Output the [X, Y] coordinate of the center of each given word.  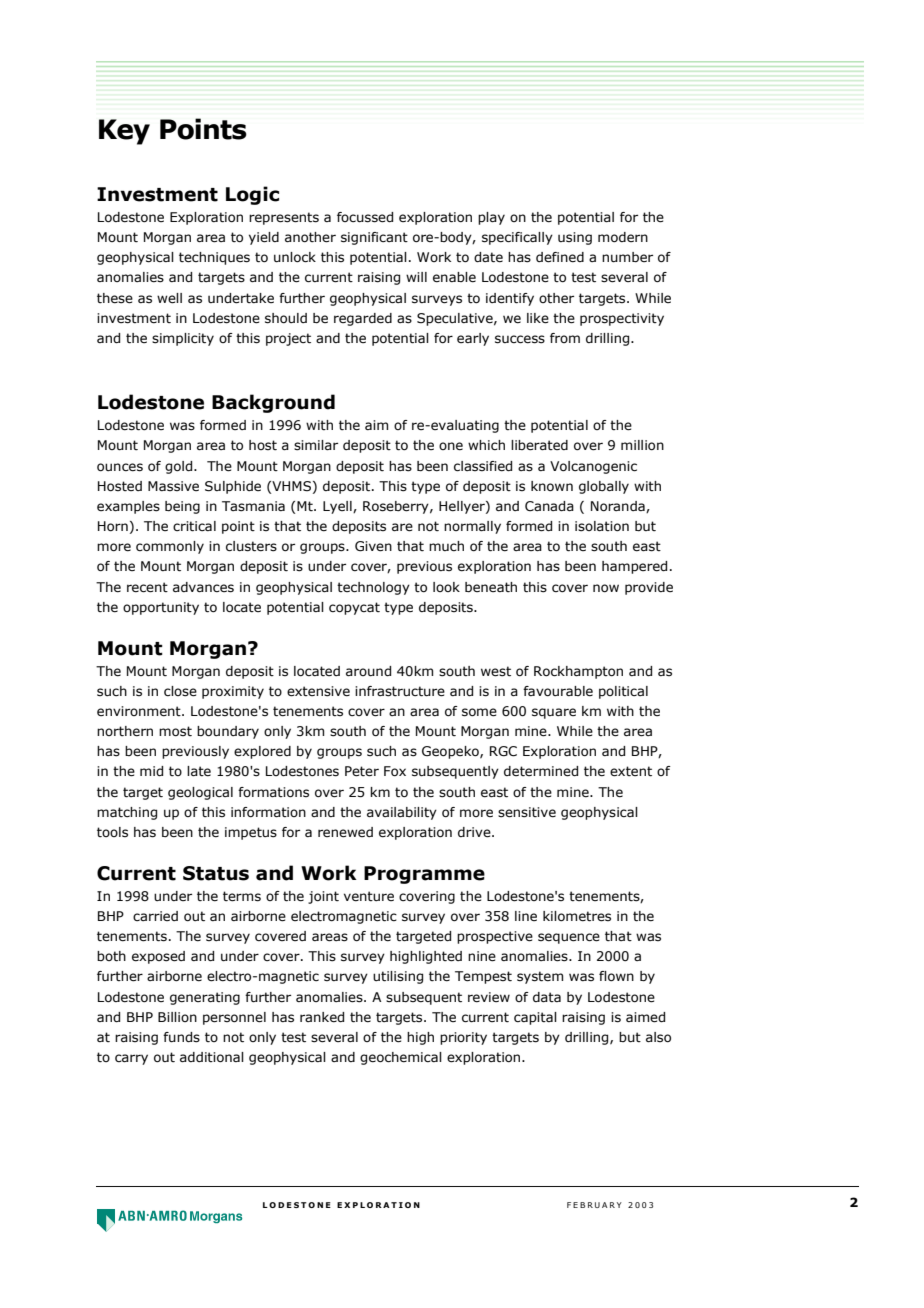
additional [212, 1057]
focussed [365, 217]
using [575, 238]
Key [124, 132]
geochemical [401, 1058]
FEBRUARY [594, 1205]
